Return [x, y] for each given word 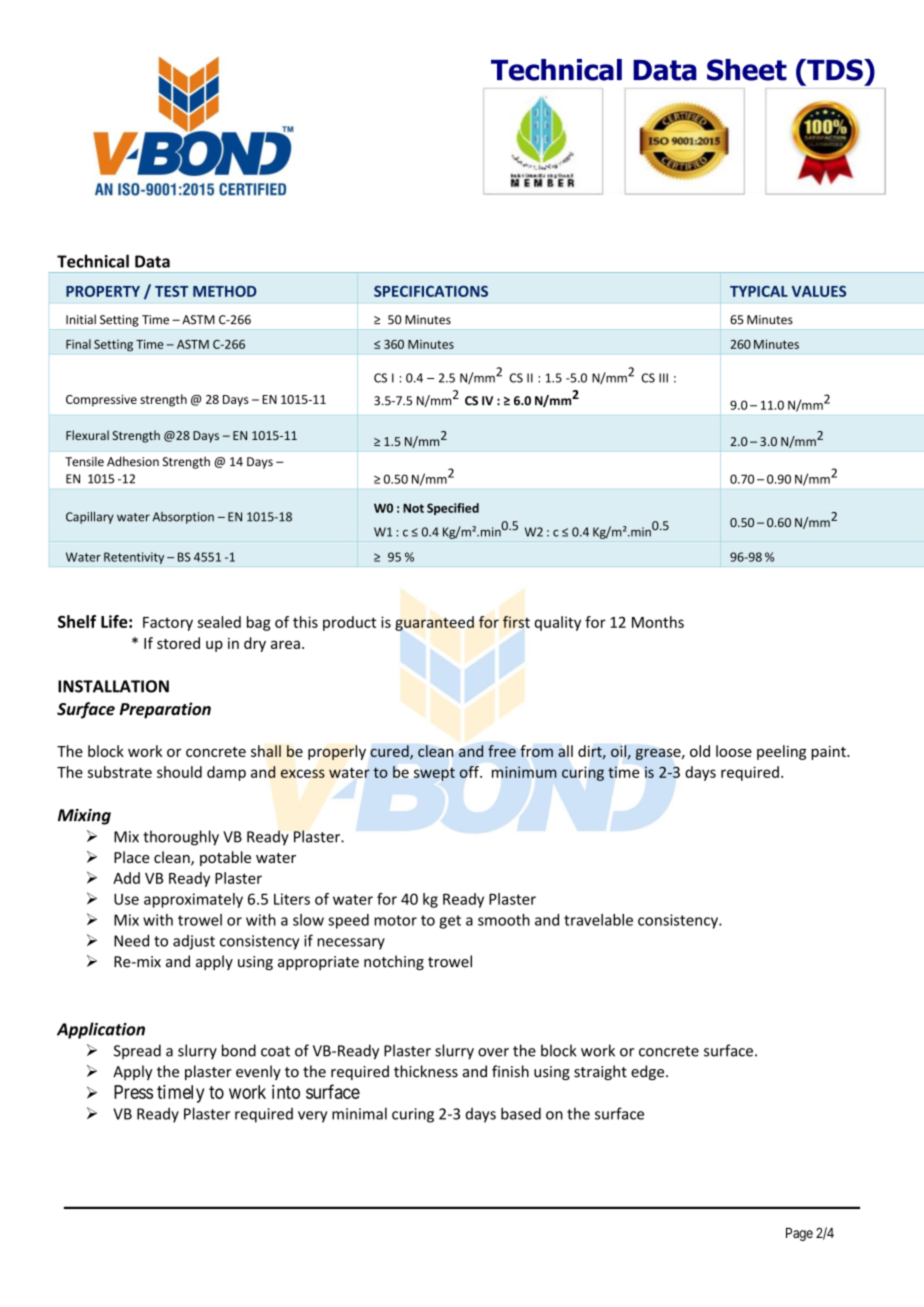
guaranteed [434, 623]
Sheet [747, 70]
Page [799, 1234]
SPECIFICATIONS [431, 291]
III [663, 378]
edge [649, 1072]
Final [78, 344]
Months [658, 622]
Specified [453, 509]
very [312, 1117]
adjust [194, 942]
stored [178, 643]
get [450, 922]
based [521, 1113]
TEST [171, 291]
